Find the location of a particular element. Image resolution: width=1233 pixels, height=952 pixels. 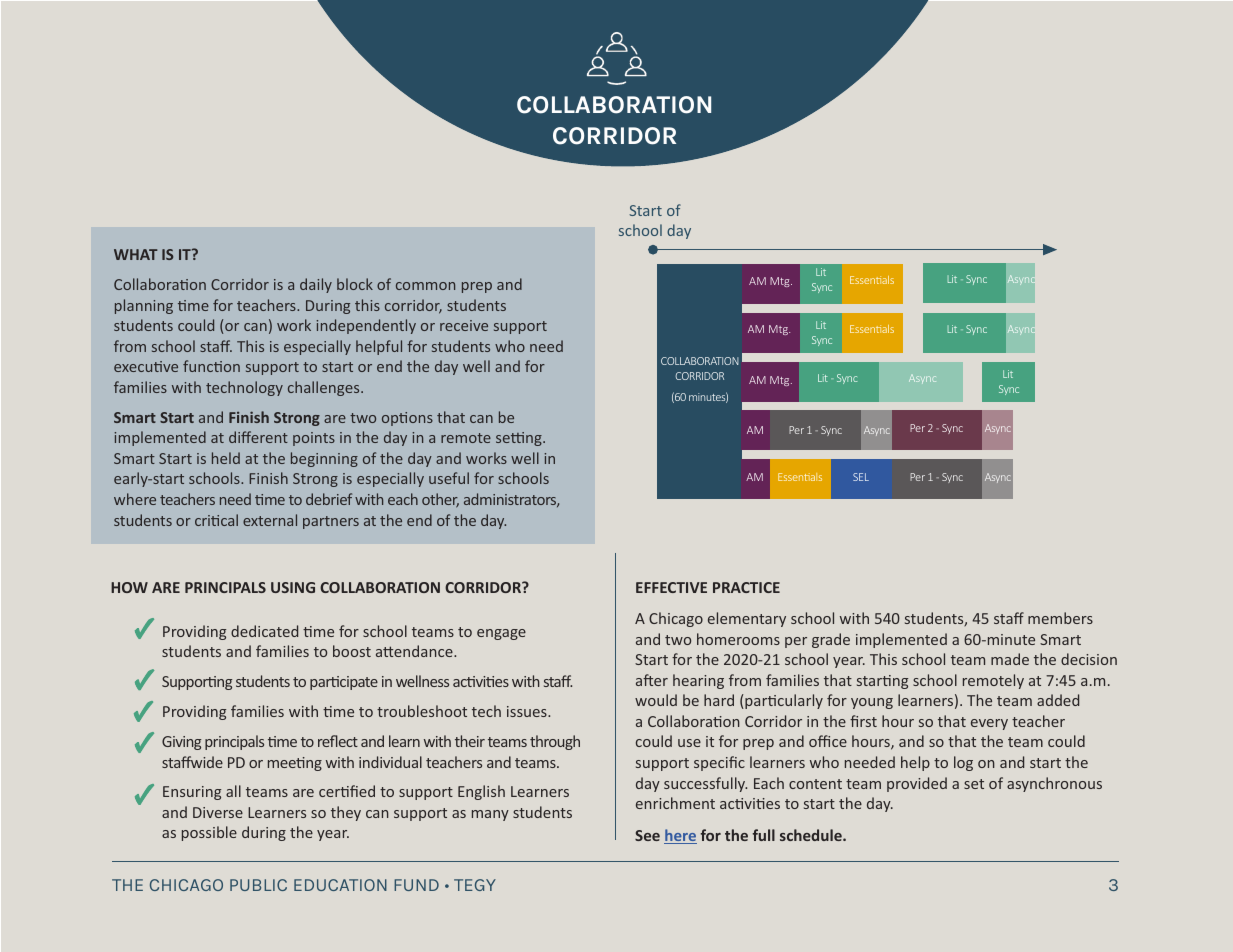

receive is located at coordinates (464, 325).
